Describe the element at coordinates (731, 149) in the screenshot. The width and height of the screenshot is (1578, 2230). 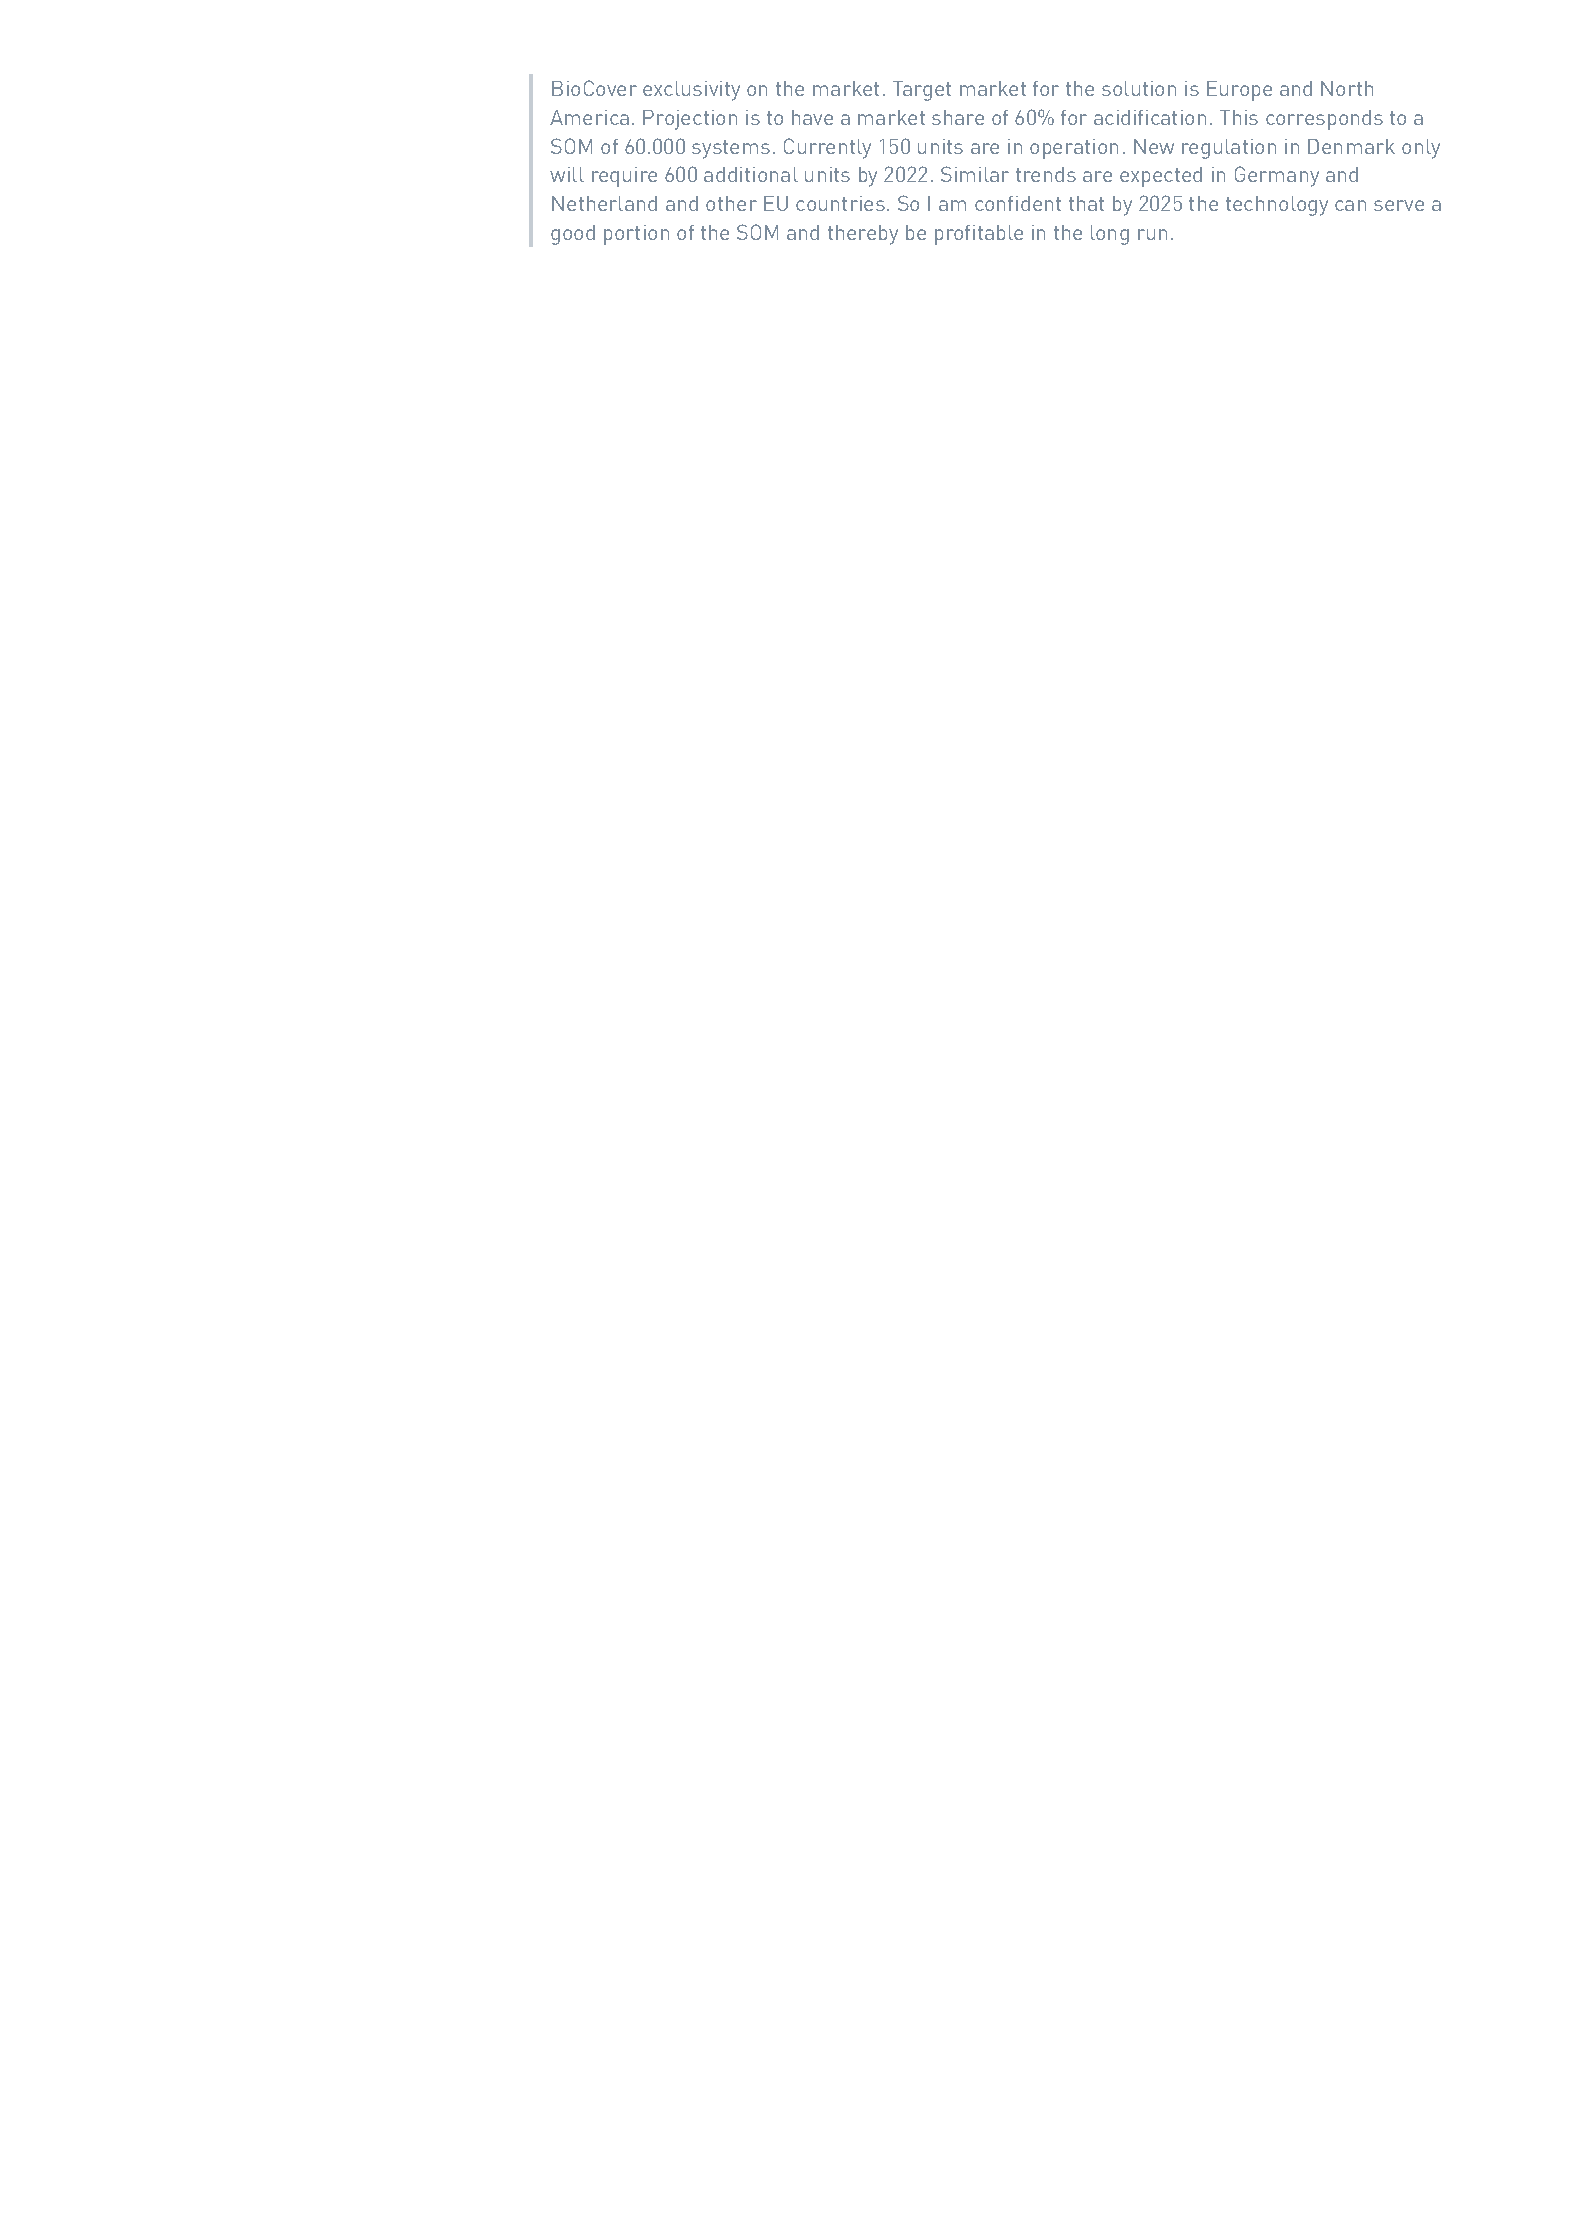
I see `systems` at that location.
